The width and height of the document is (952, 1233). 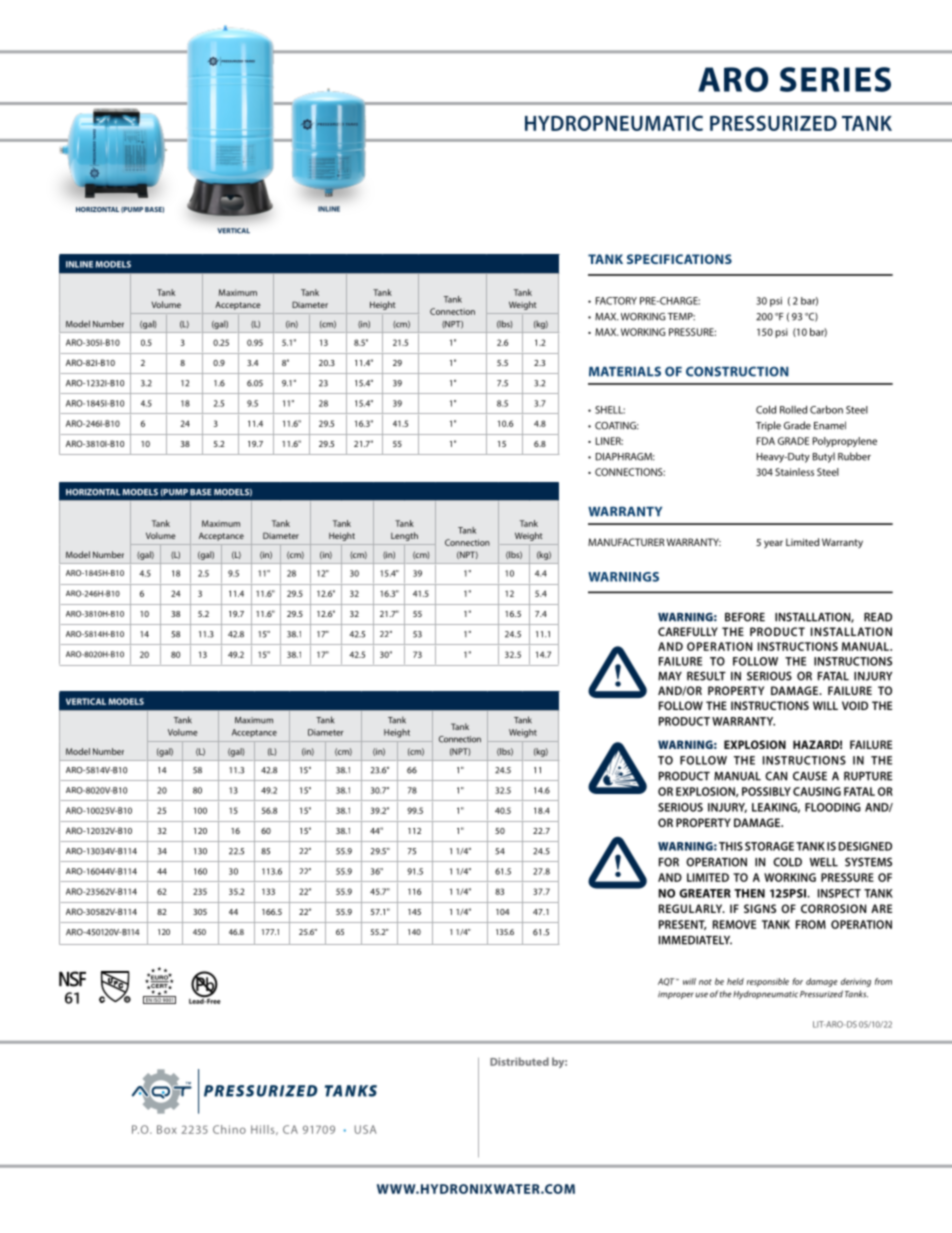 I want to click on Hills, so click(x=264, y=1130).
